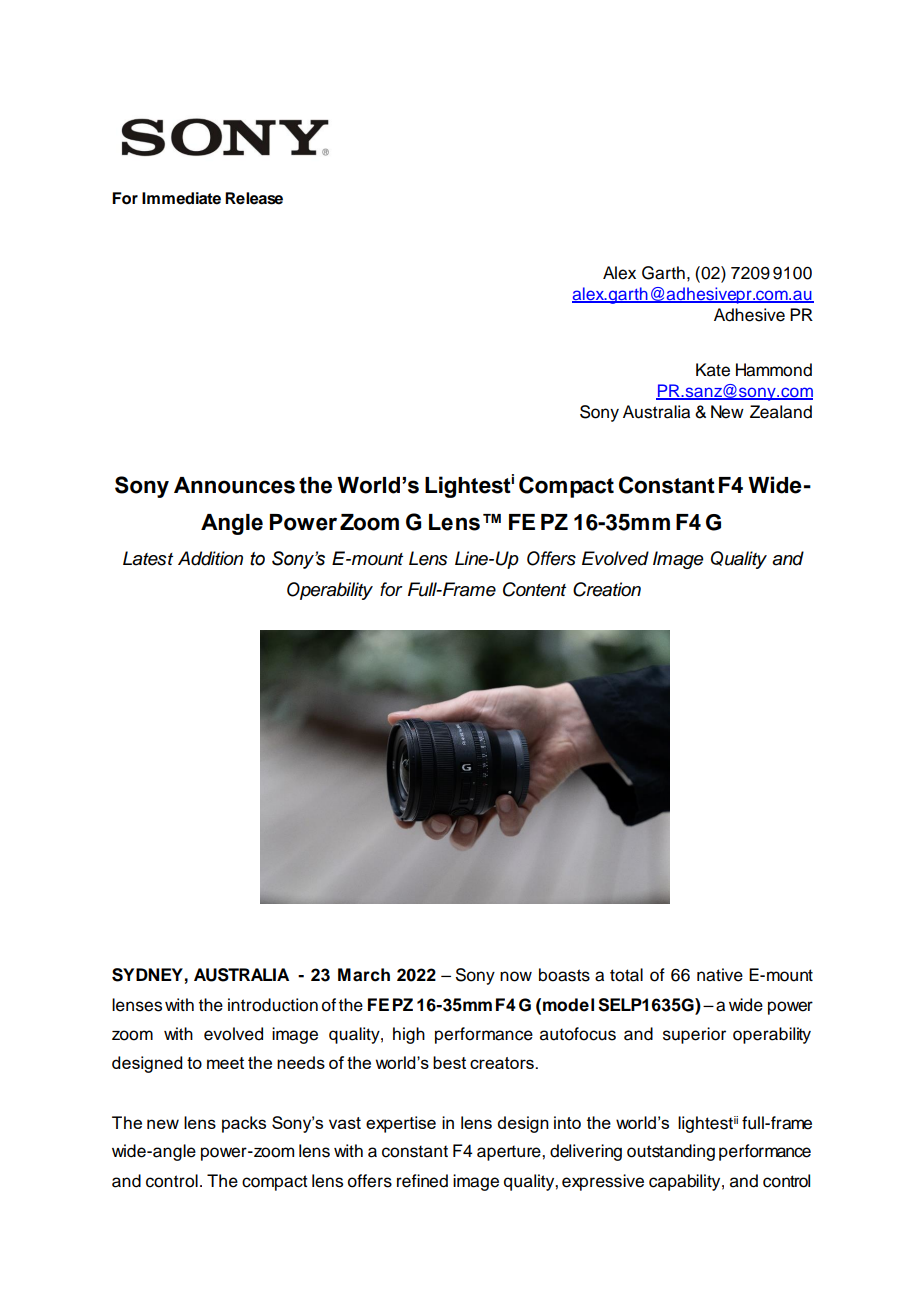 The image size is (924, 1308). What do you see at coordinates (720, 975) in the screenshot?
I see `native` at bounding box center [720, 975].
